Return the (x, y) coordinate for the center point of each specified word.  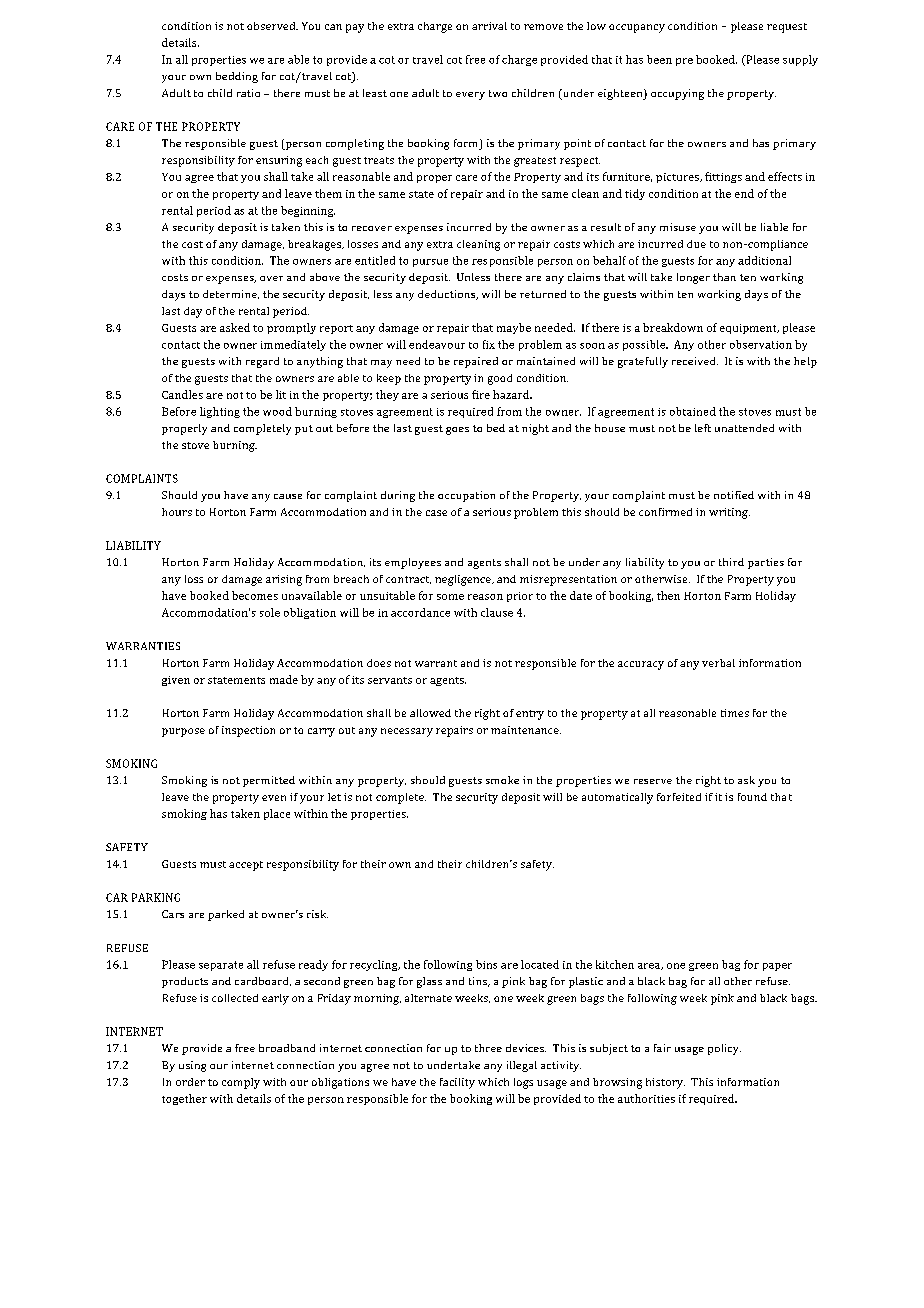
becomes (255, 595)
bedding (237, 77)
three (488, 1048)
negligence (464, 580)
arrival (489, 26)
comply (241, 1083)
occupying (677, 94)
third (731, 562)
